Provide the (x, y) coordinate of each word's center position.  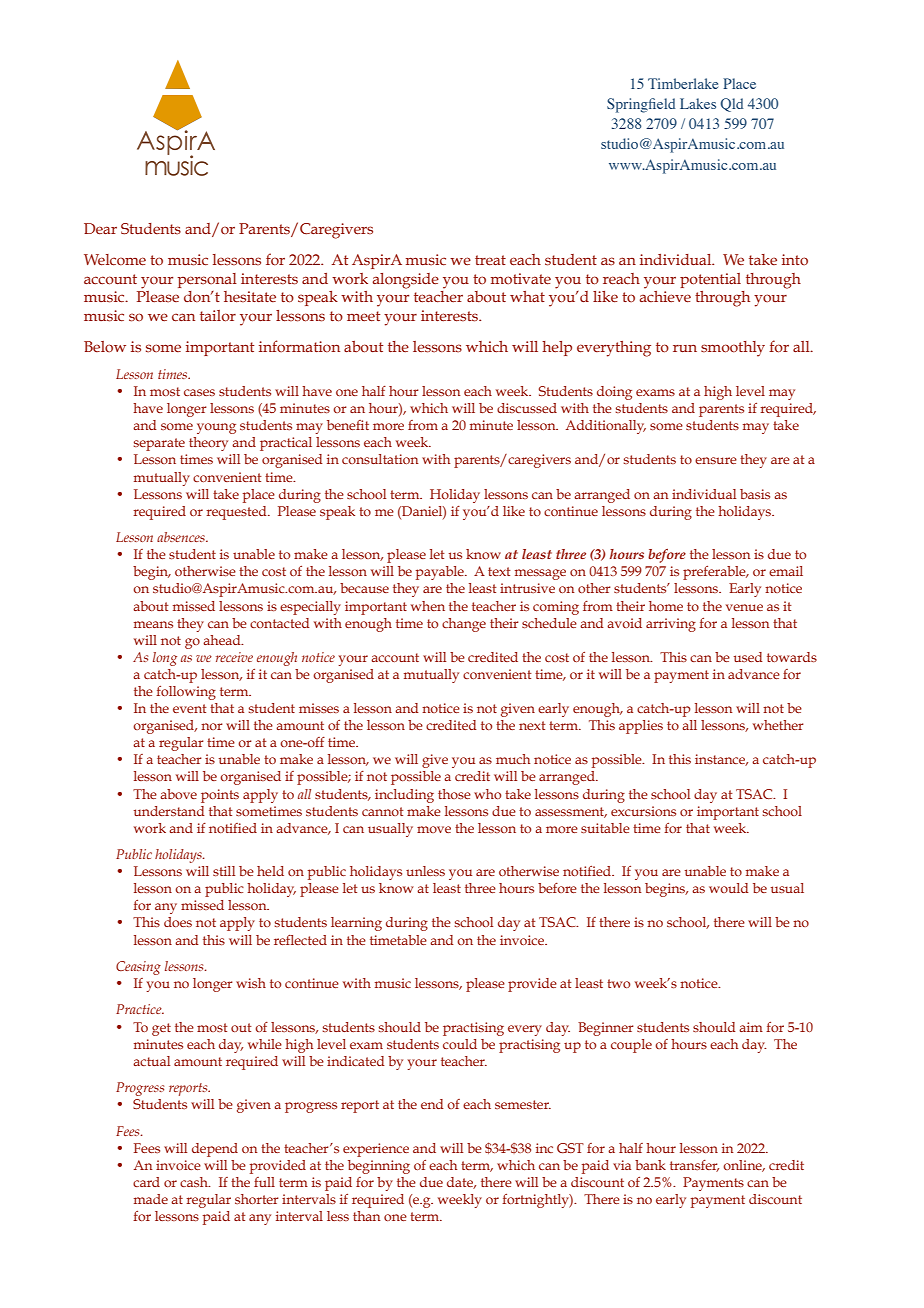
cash (195, 1182)
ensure (716, 460)
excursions (643, 811)
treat (490, 260)
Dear (100, 229)
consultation (380, 459)
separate (159, 444)
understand (169, 811)
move (434, 829)
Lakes (698, 103)
